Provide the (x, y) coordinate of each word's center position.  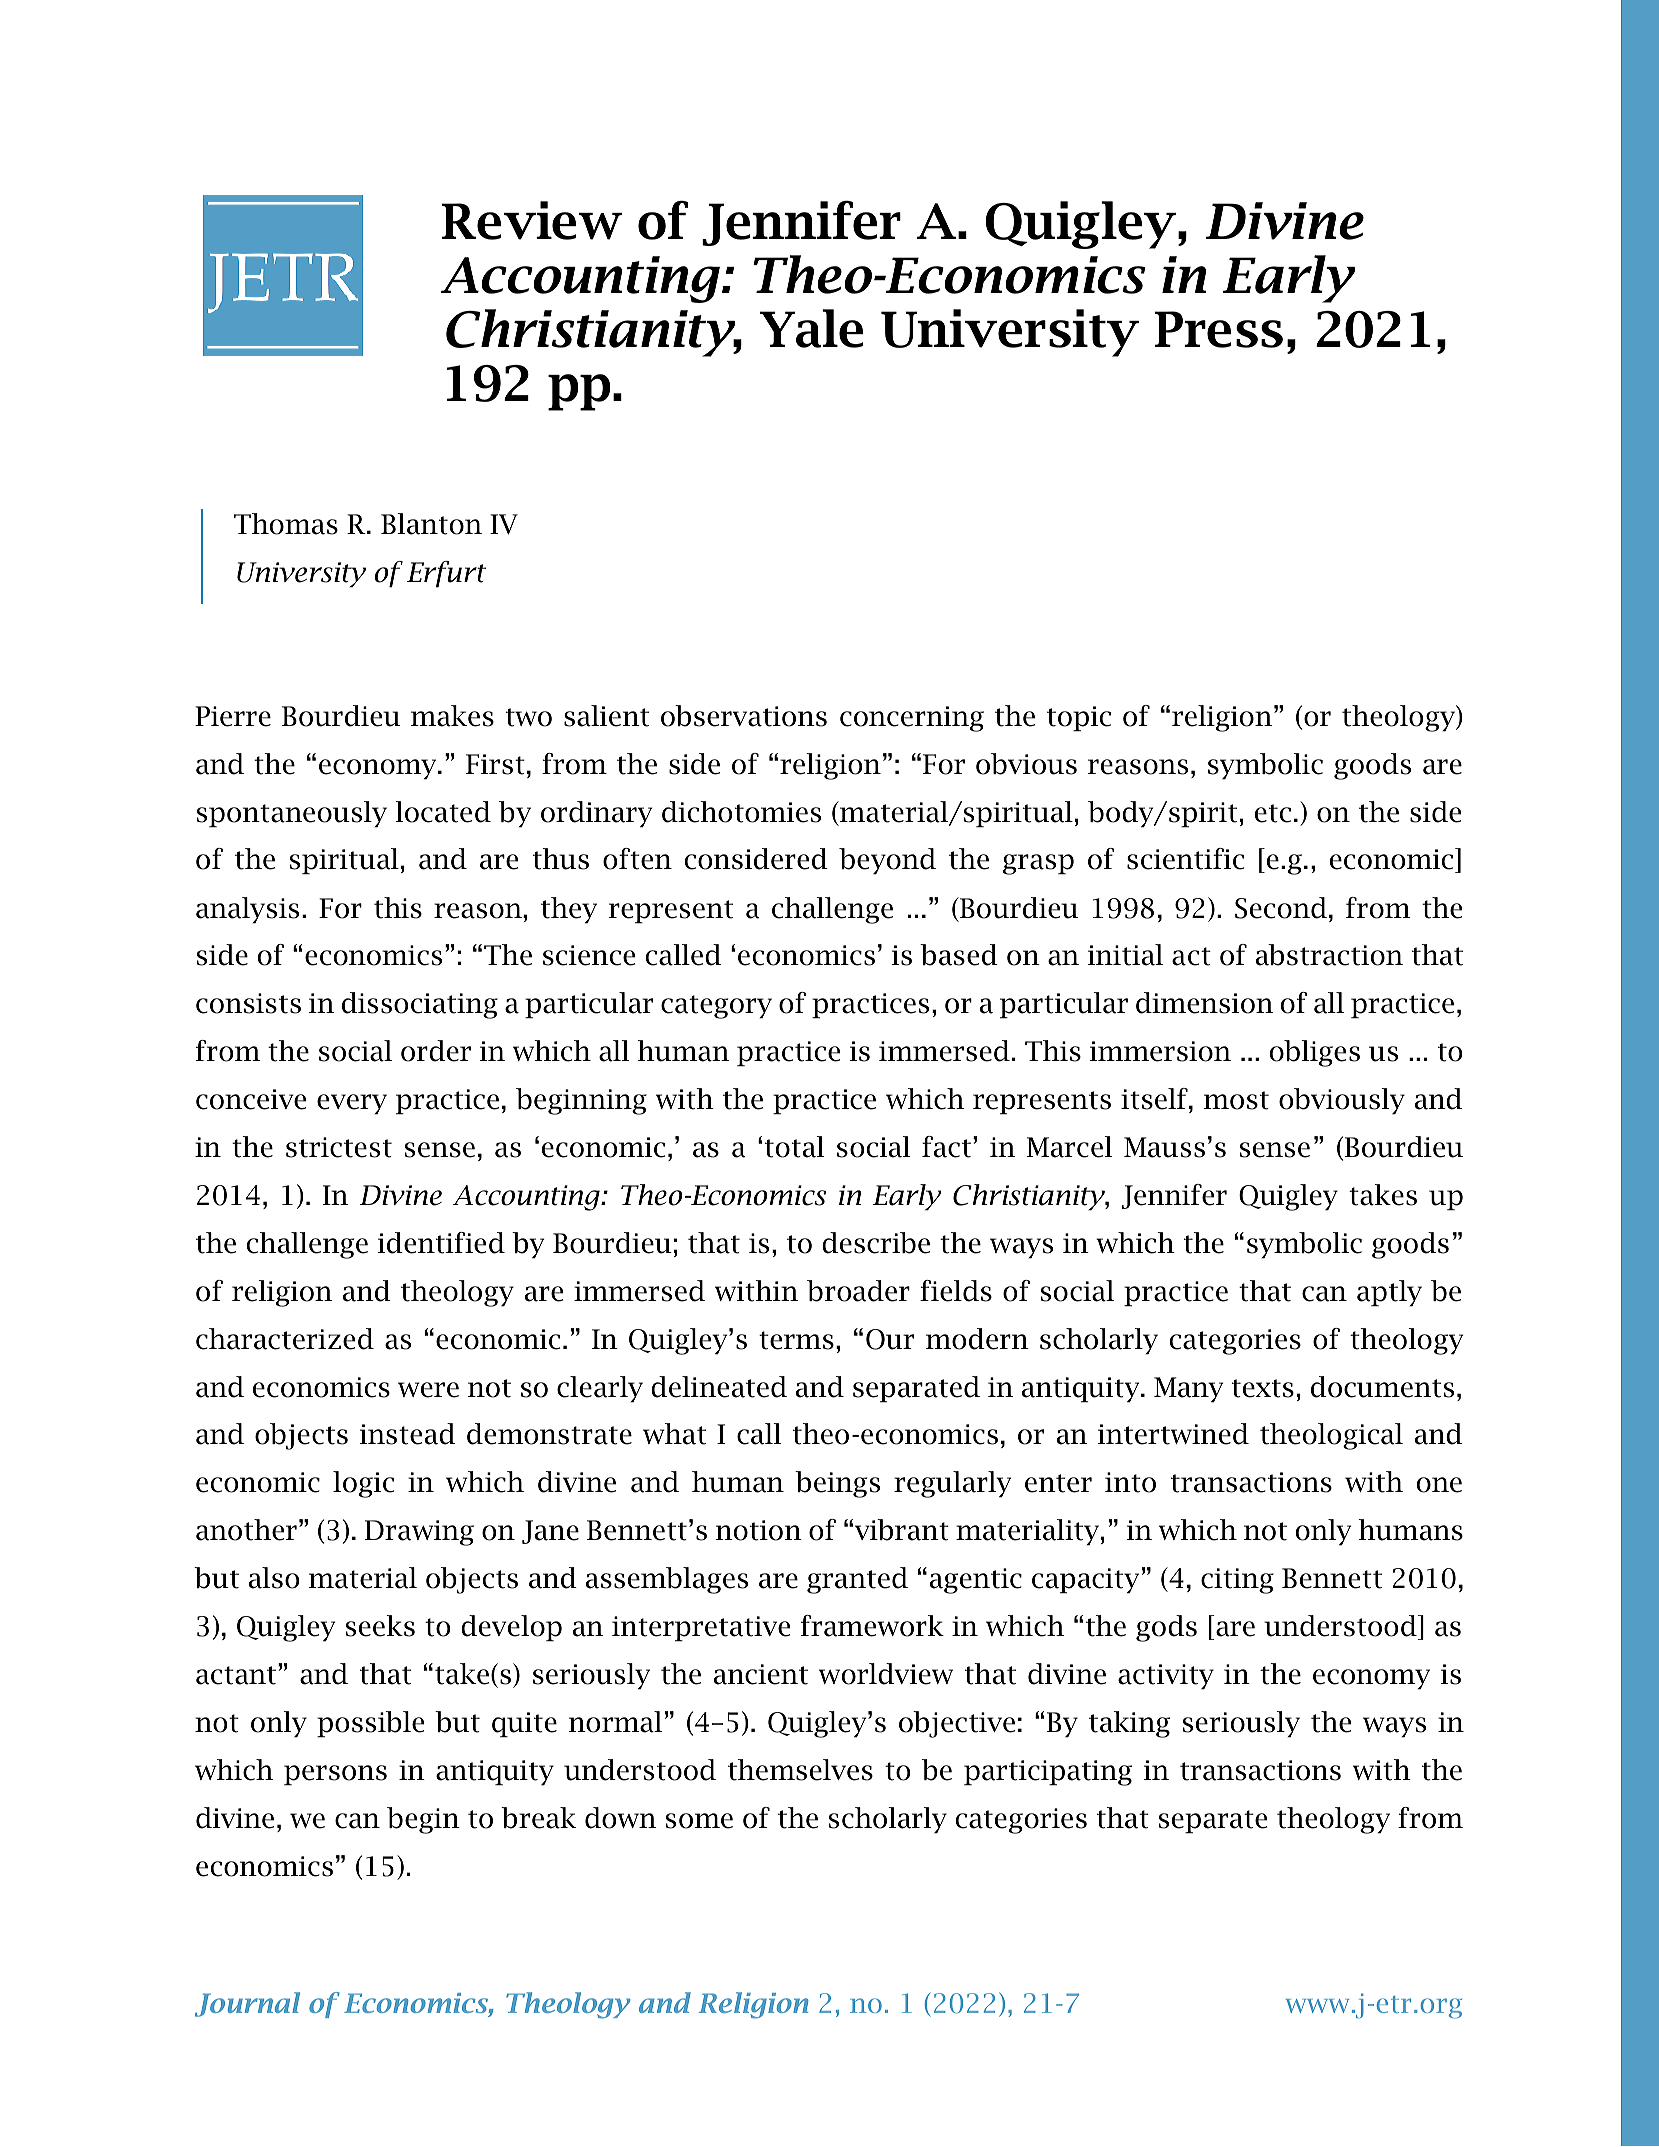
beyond (887, 861)
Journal (247, 2004)
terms (796, 1340)
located (443, 812)
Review (532, 220)
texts (1263, 1388)
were (428, 1390)
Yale (811, 328)
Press (1219, 329)
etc (1273, 813)
